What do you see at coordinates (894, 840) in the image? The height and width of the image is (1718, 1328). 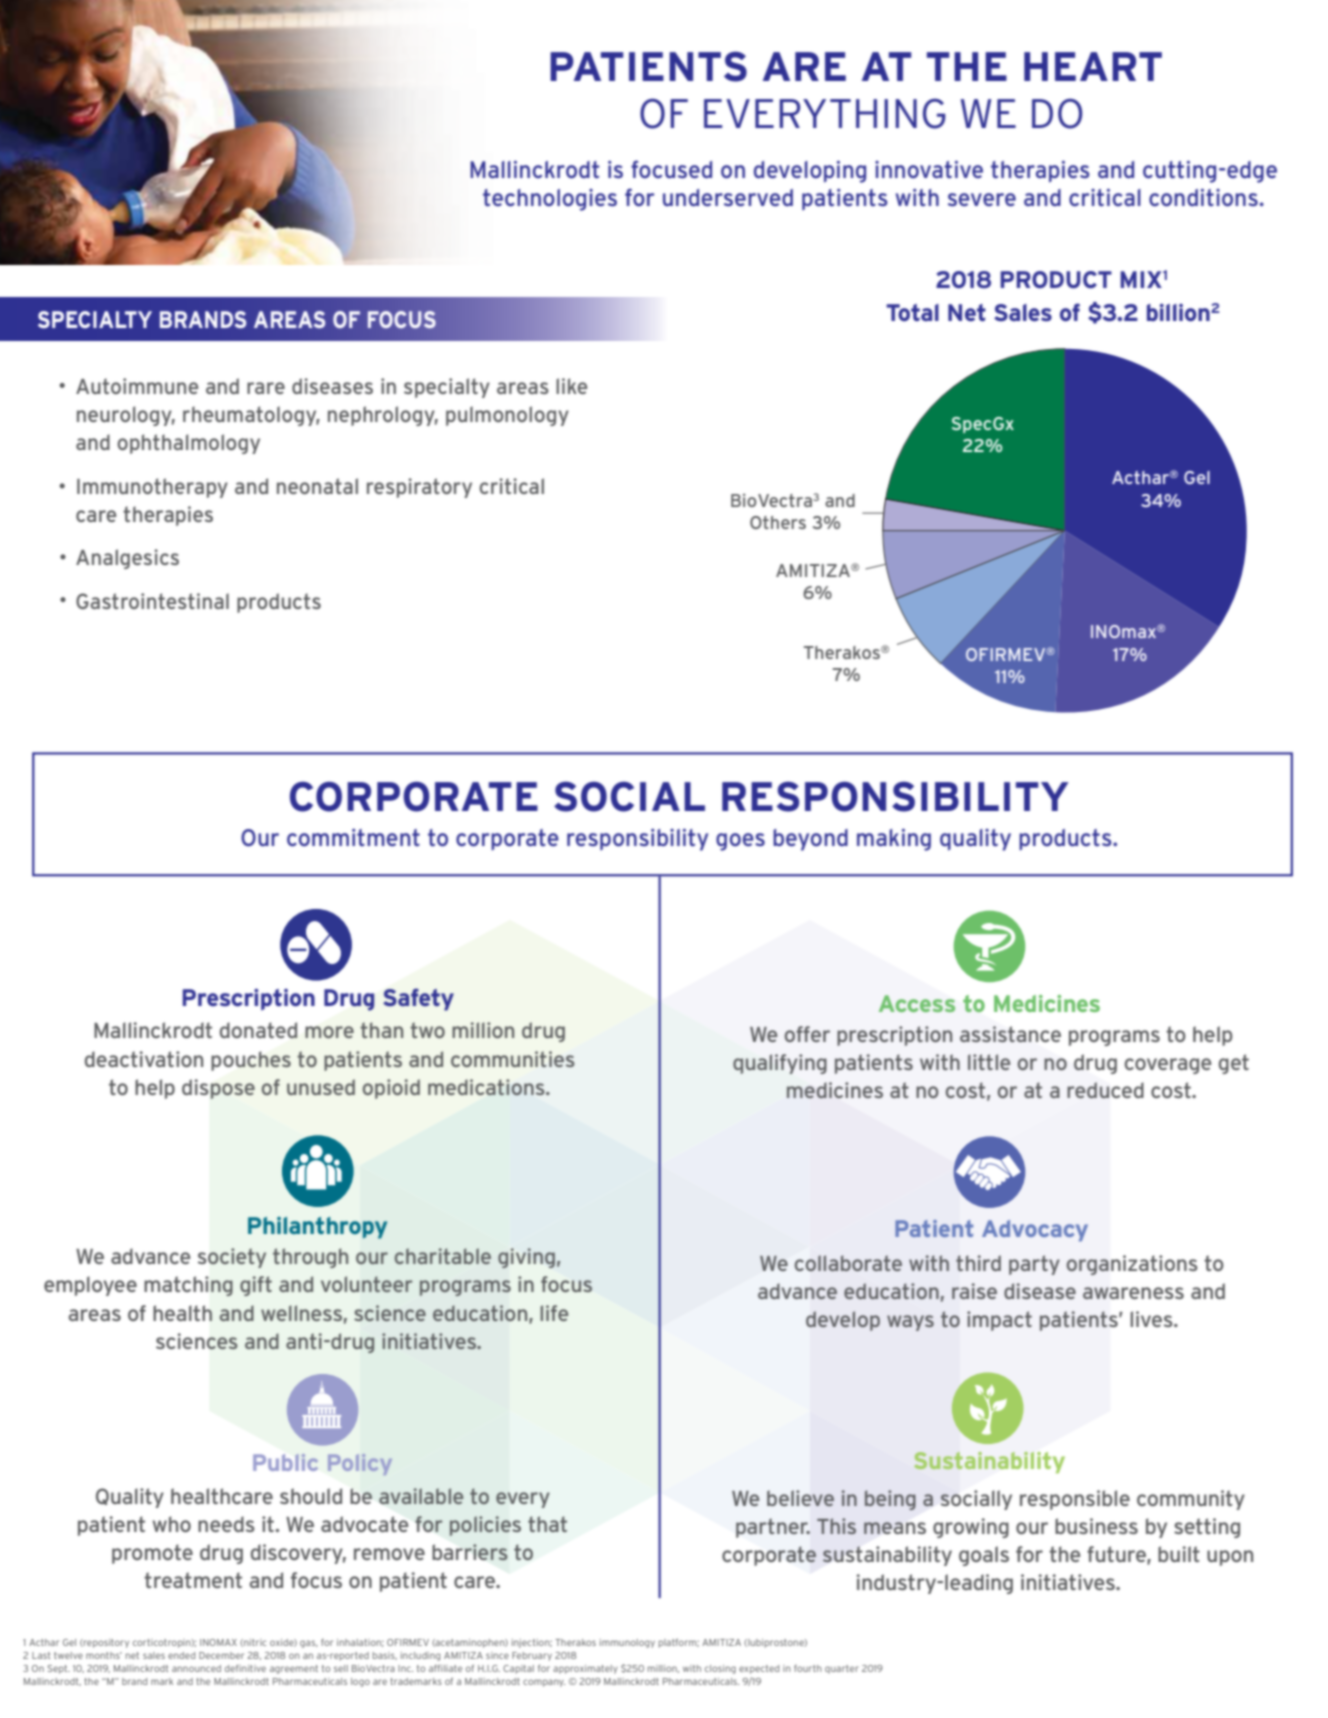 I see `making` at bounding box center [894, 840].
